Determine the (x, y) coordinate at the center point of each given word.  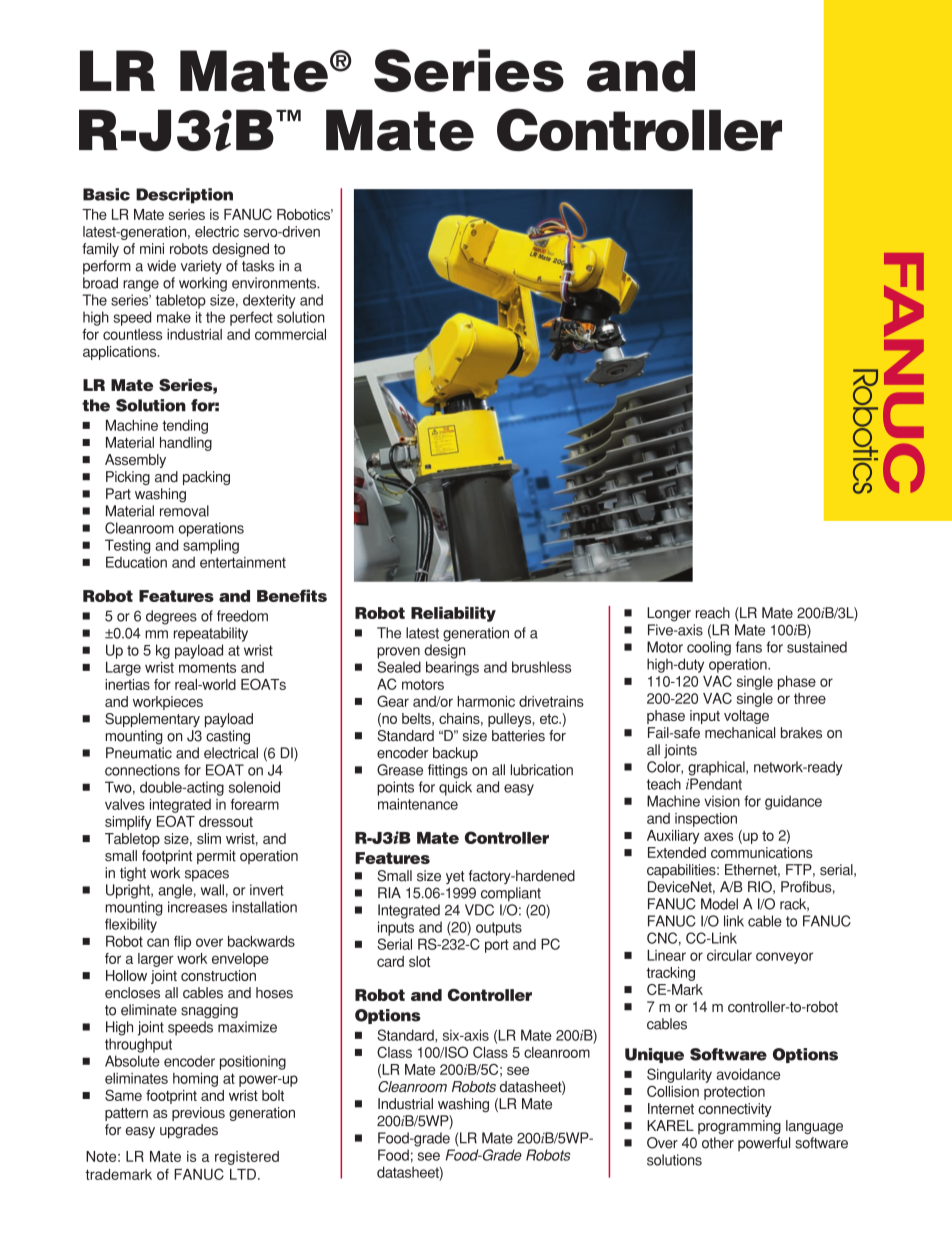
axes (718, 836)
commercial (290, 334)
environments (275, 283)
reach (713, 613)
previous (198, 1114)
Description (184, 196)
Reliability (453, 614)
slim (209, 838)
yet (455, 877)
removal (184, 511)
